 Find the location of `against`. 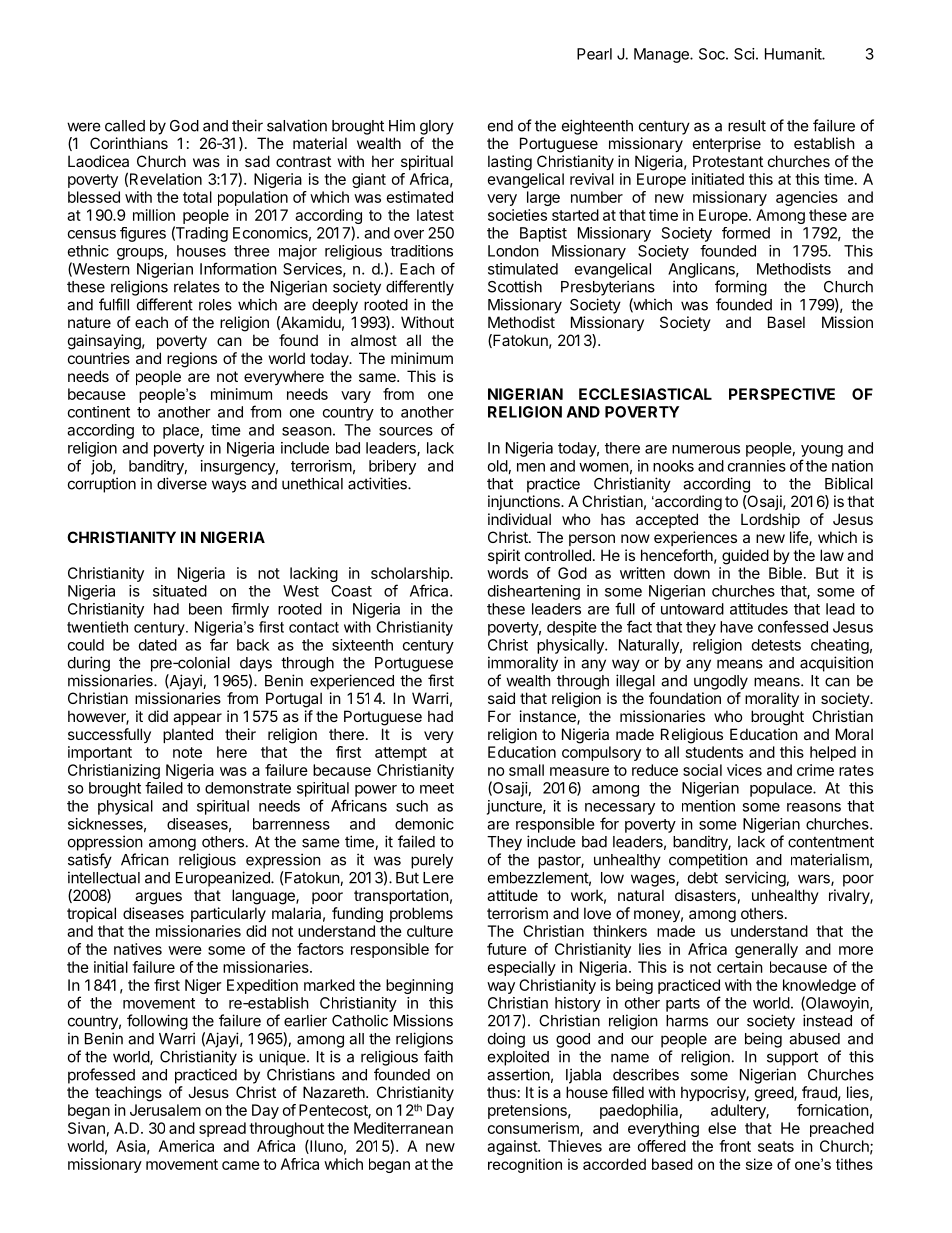

against is located at coordinates (513, 1147).
